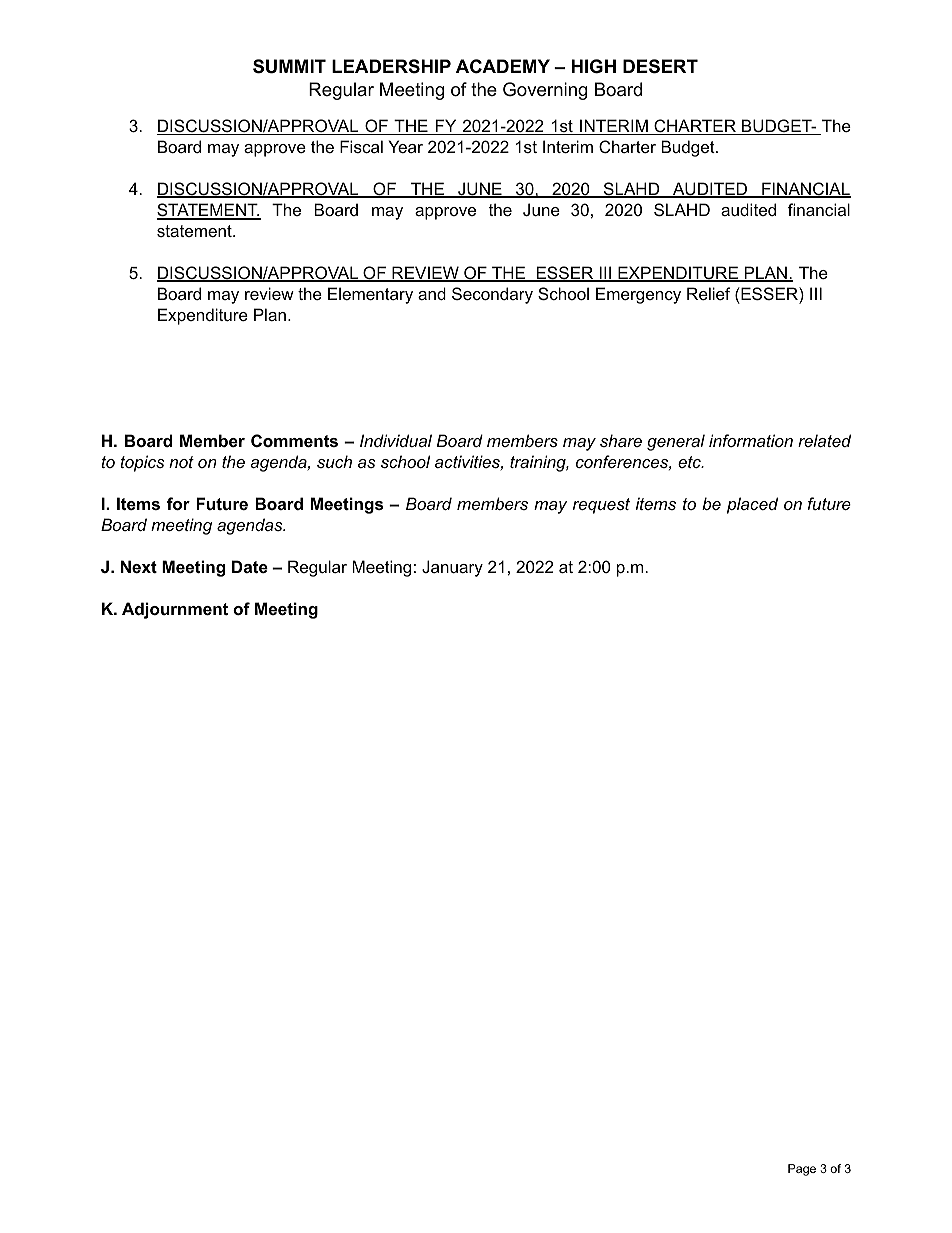  What do you see at coordinates (660, 66) in the document?
I see `DESERT` at bounding box center [660, 66].
